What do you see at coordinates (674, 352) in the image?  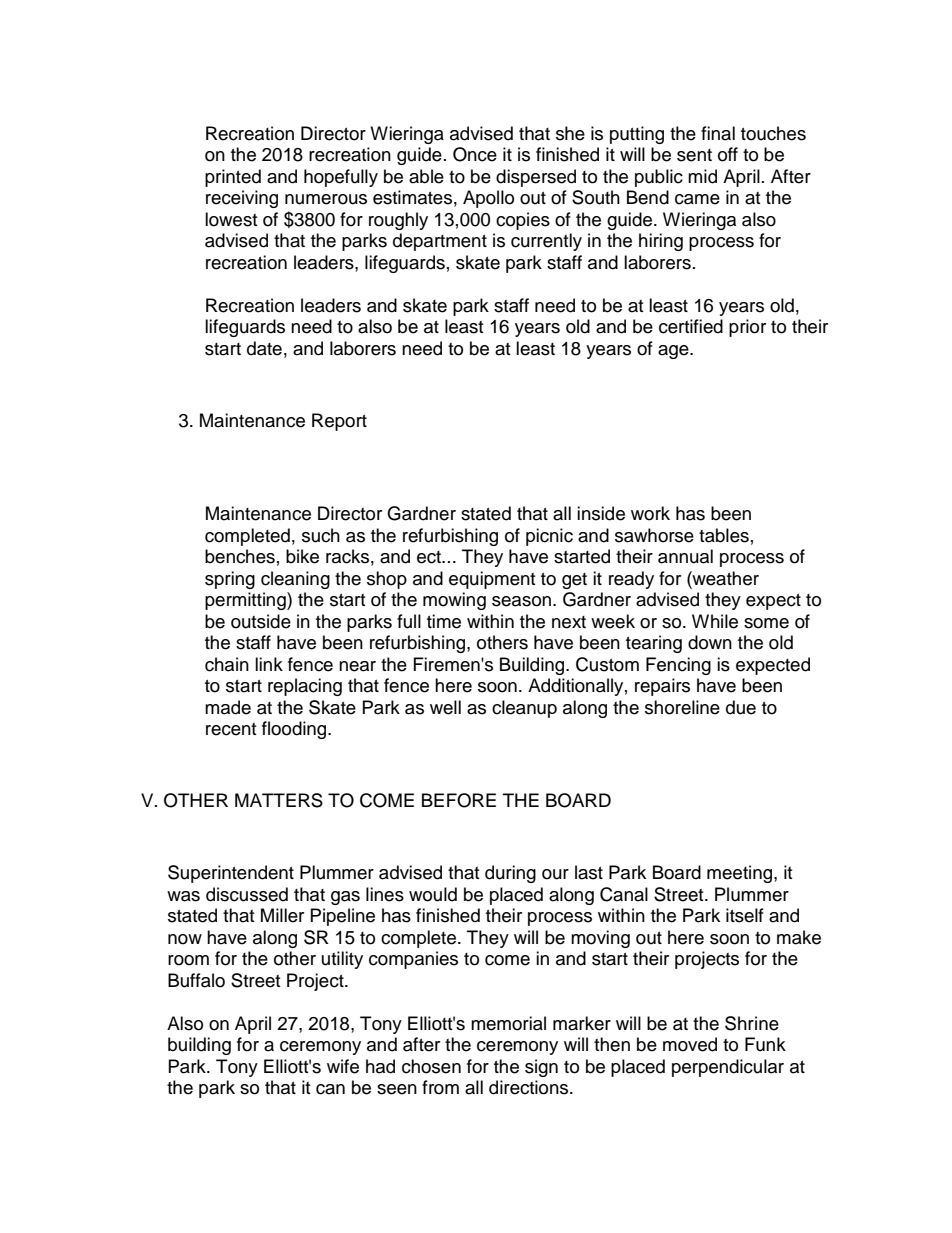 I see `age` at bounding box center [674, 352].
